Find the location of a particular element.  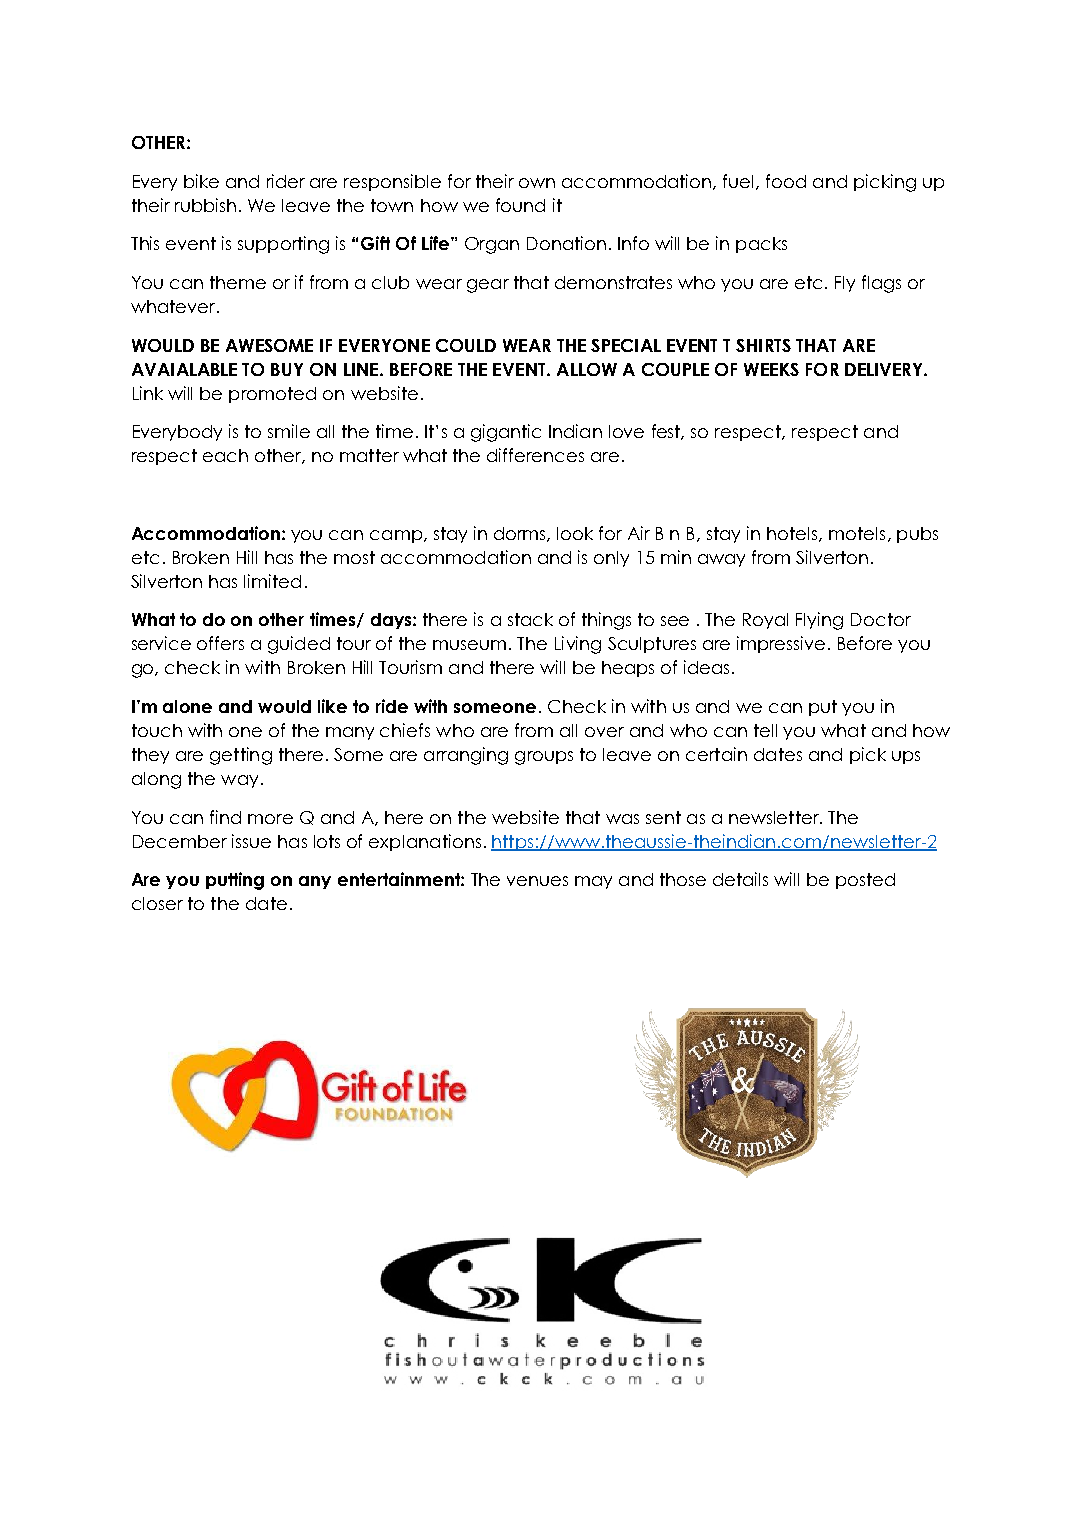

putting is located at coordinates (235, 881).
